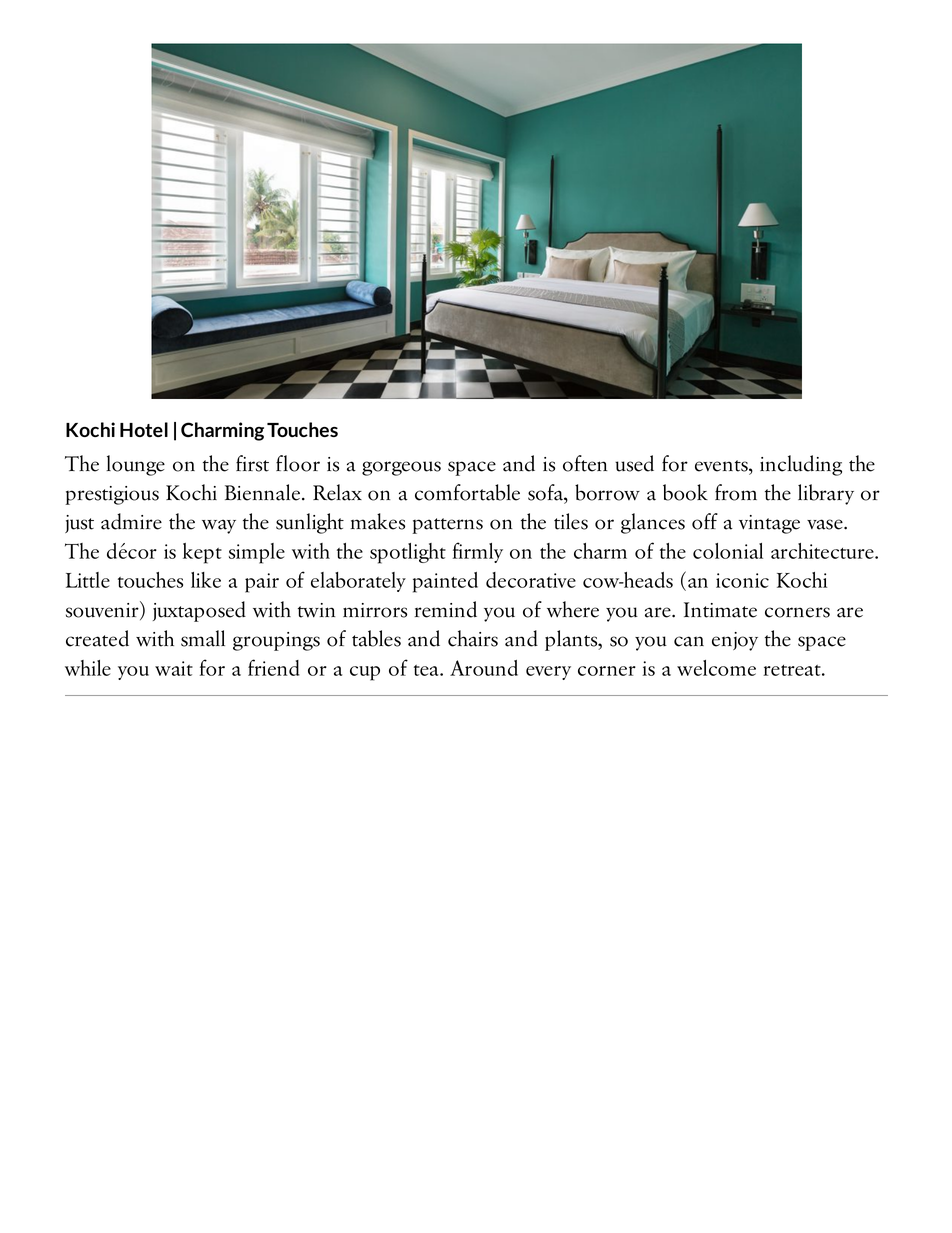  I want to click on events, so click(721, 466).
